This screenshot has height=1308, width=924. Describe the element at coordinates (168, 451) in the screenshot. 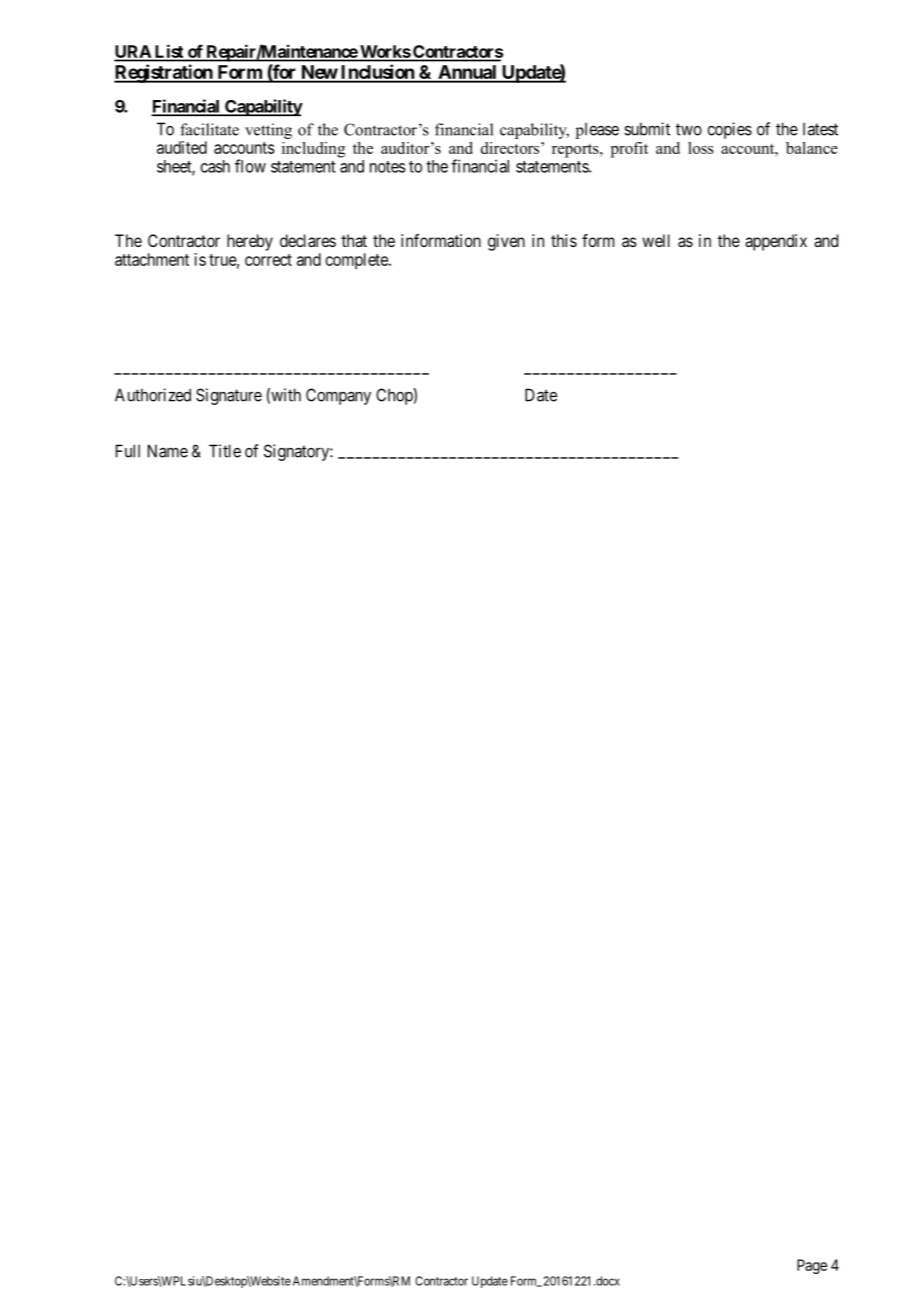

I see `Name` at that location.
